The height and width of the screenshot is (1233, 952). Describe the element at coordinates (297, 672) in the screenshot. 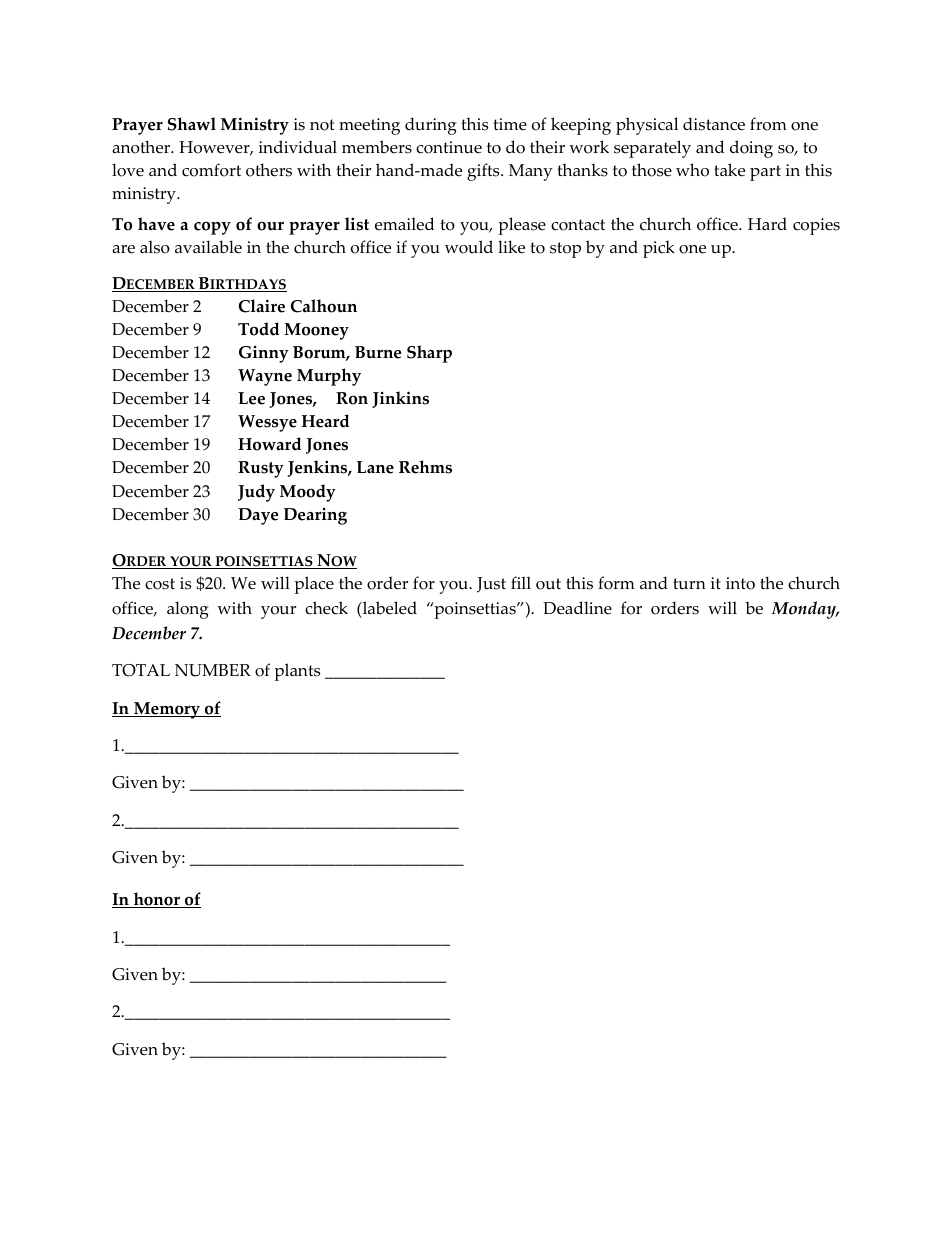

I see `plants` at that location.
